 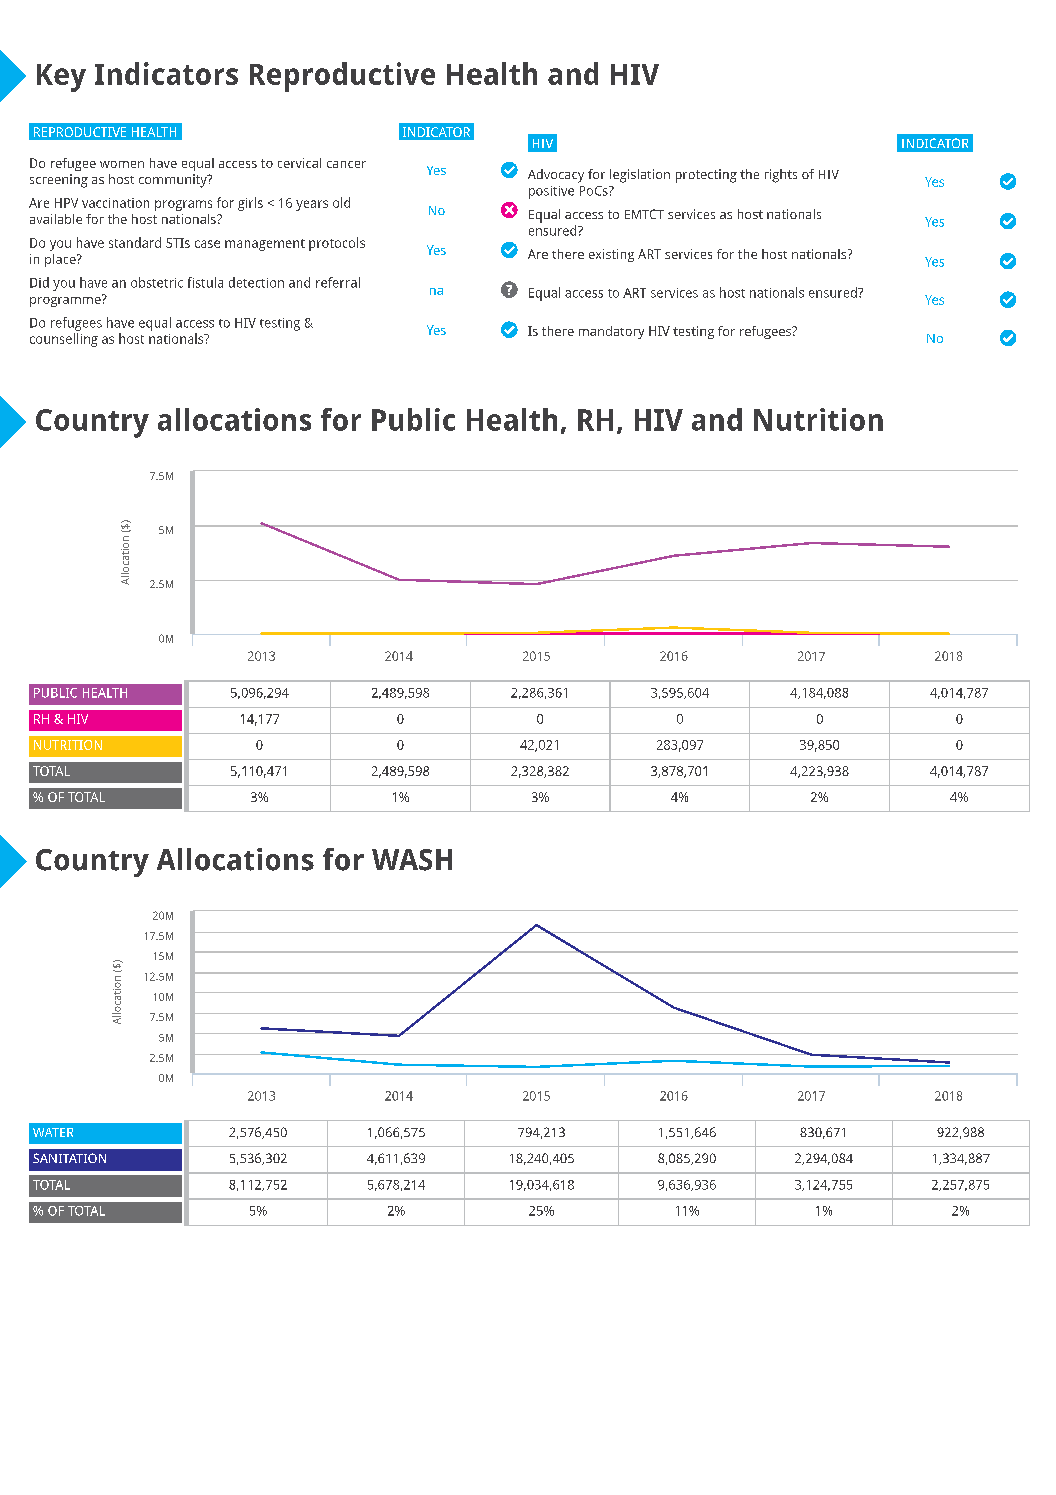 I want to click on cancer, so click(x=346, y=164).
